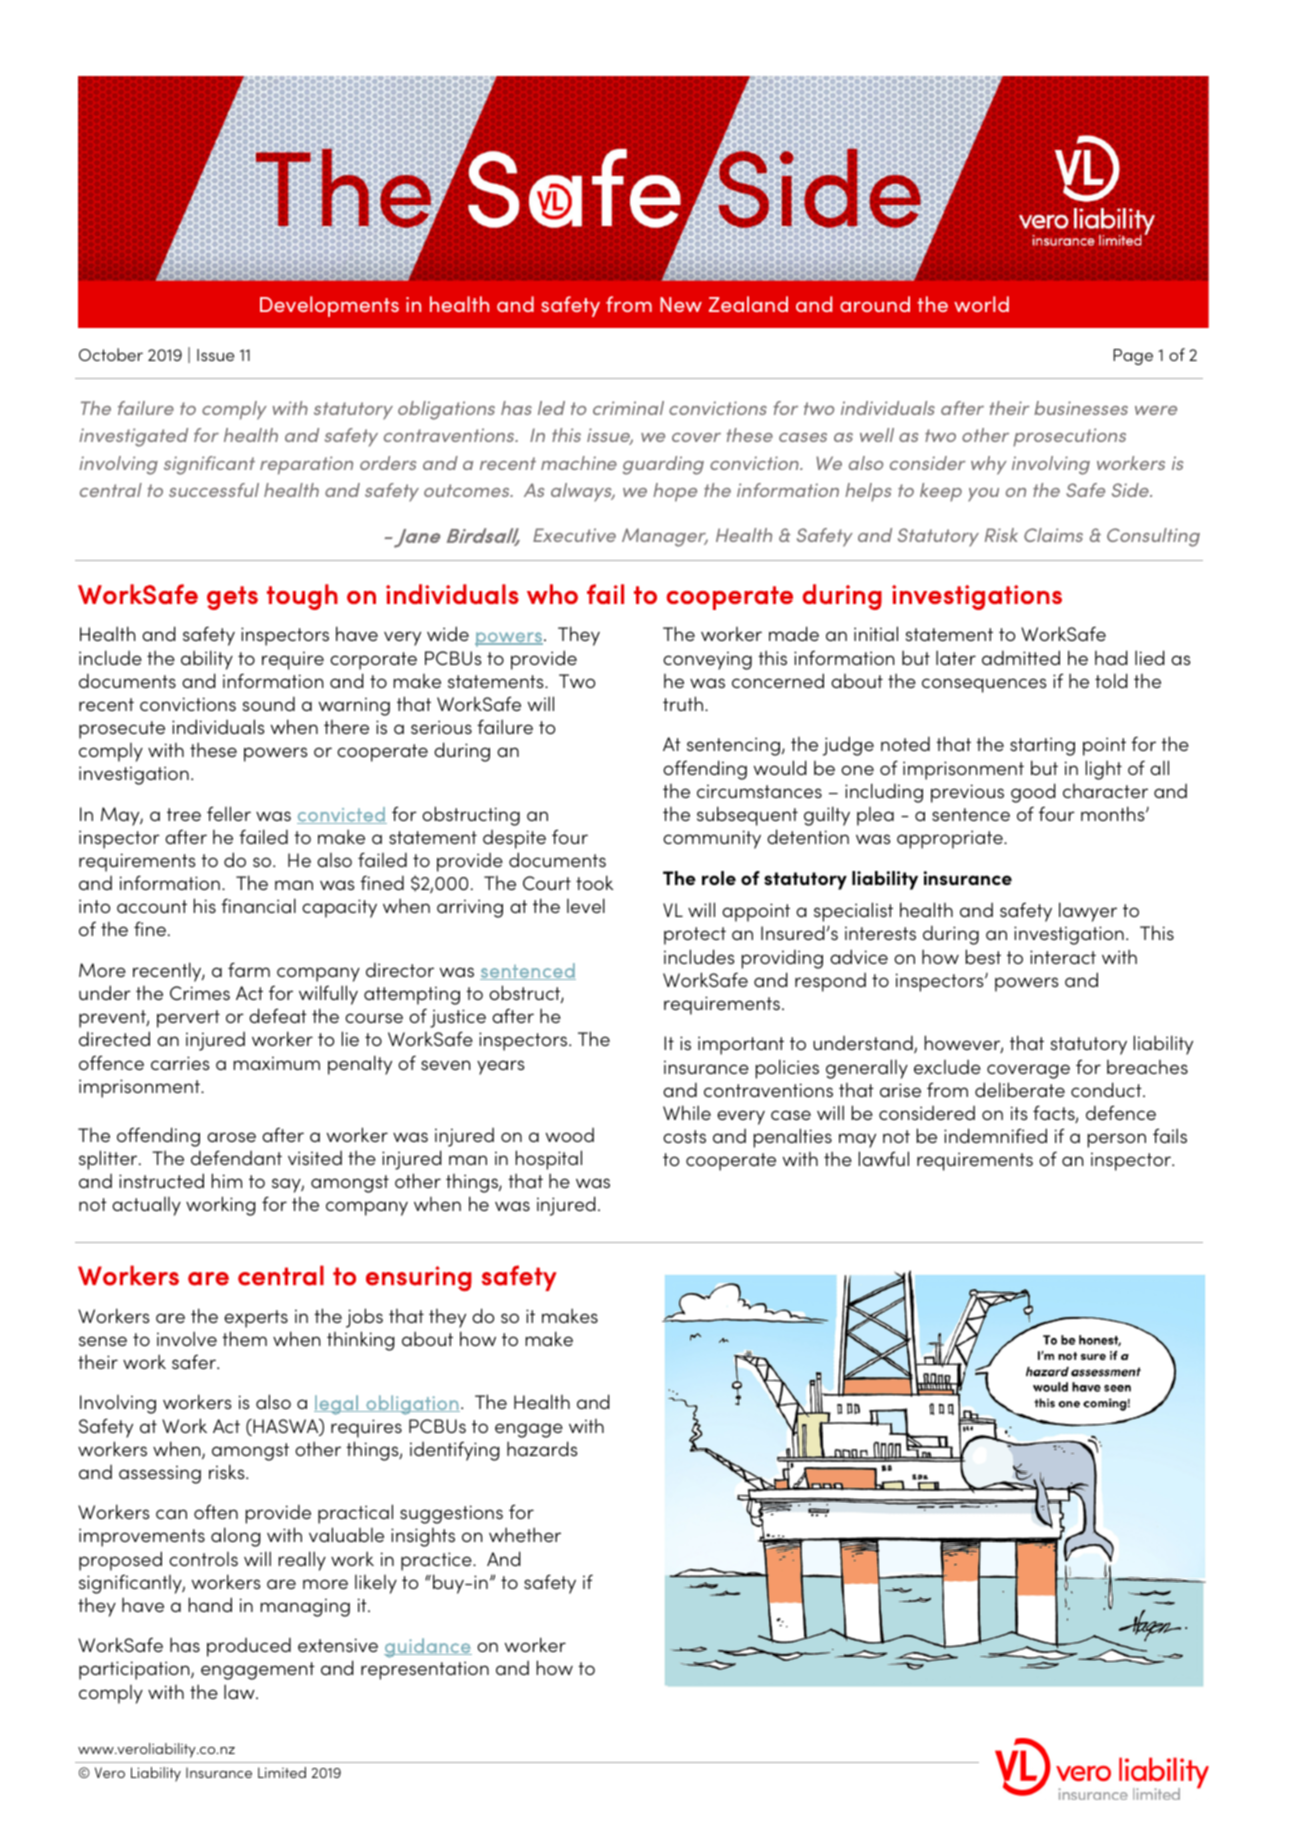  What do you see at coordinates (712, 839) in the screenshot?
I see `community` at bounding box center [712, 839].
